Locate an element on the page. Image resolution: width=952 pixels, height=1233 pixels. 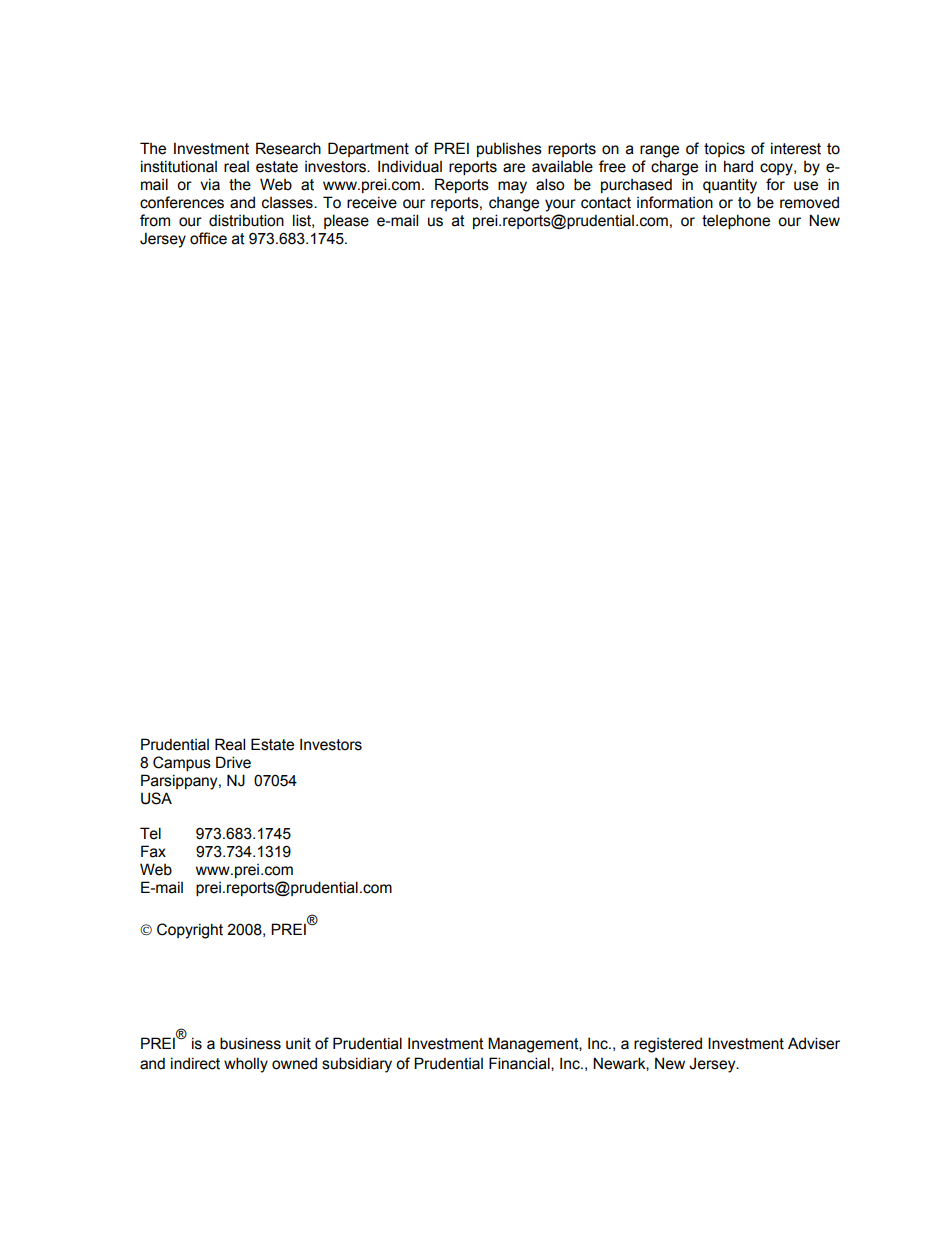
hard is located at coordinates (738, 166).
